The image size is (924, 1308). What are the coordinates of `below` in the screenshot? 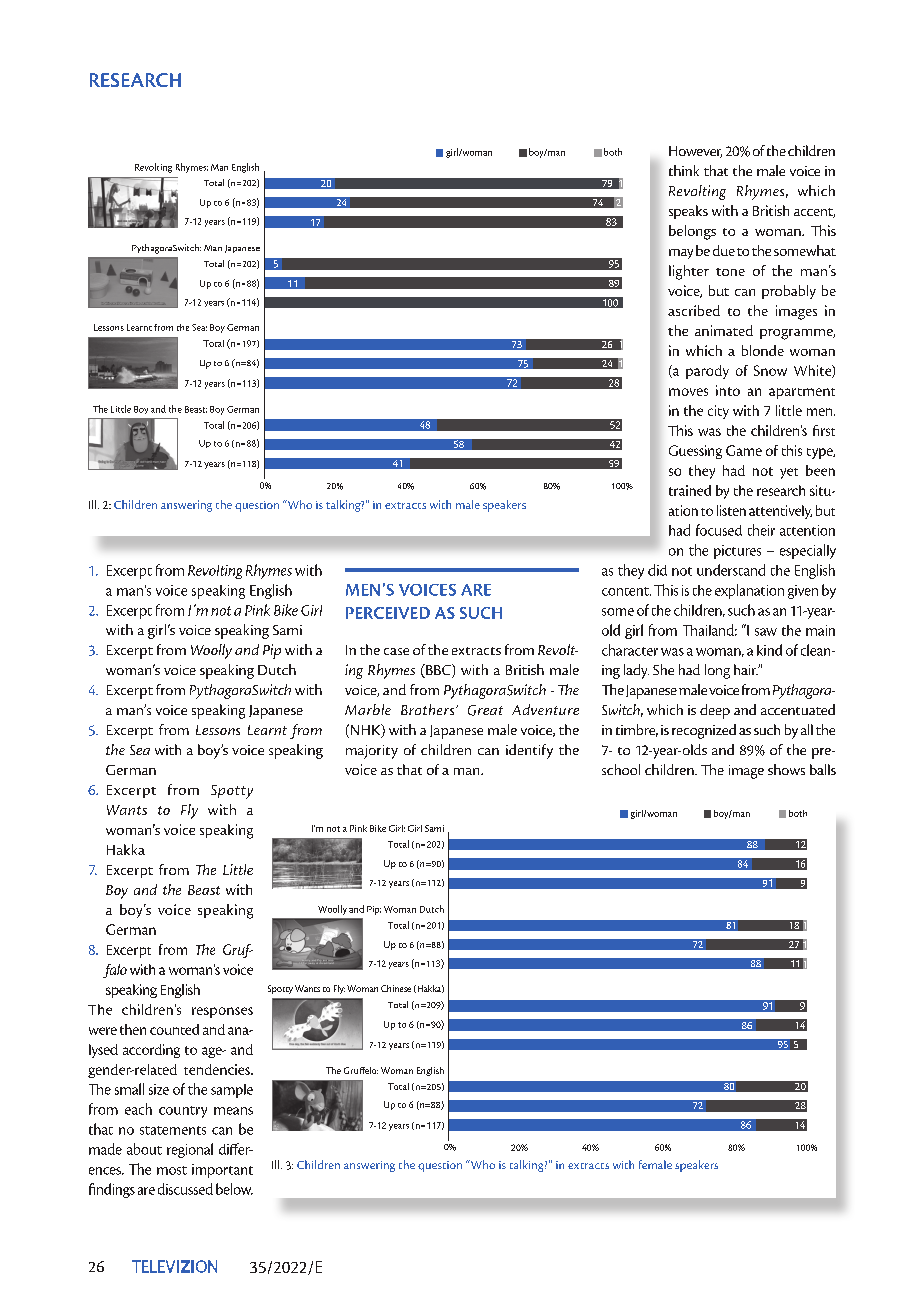 It's located at (234, 1189).
